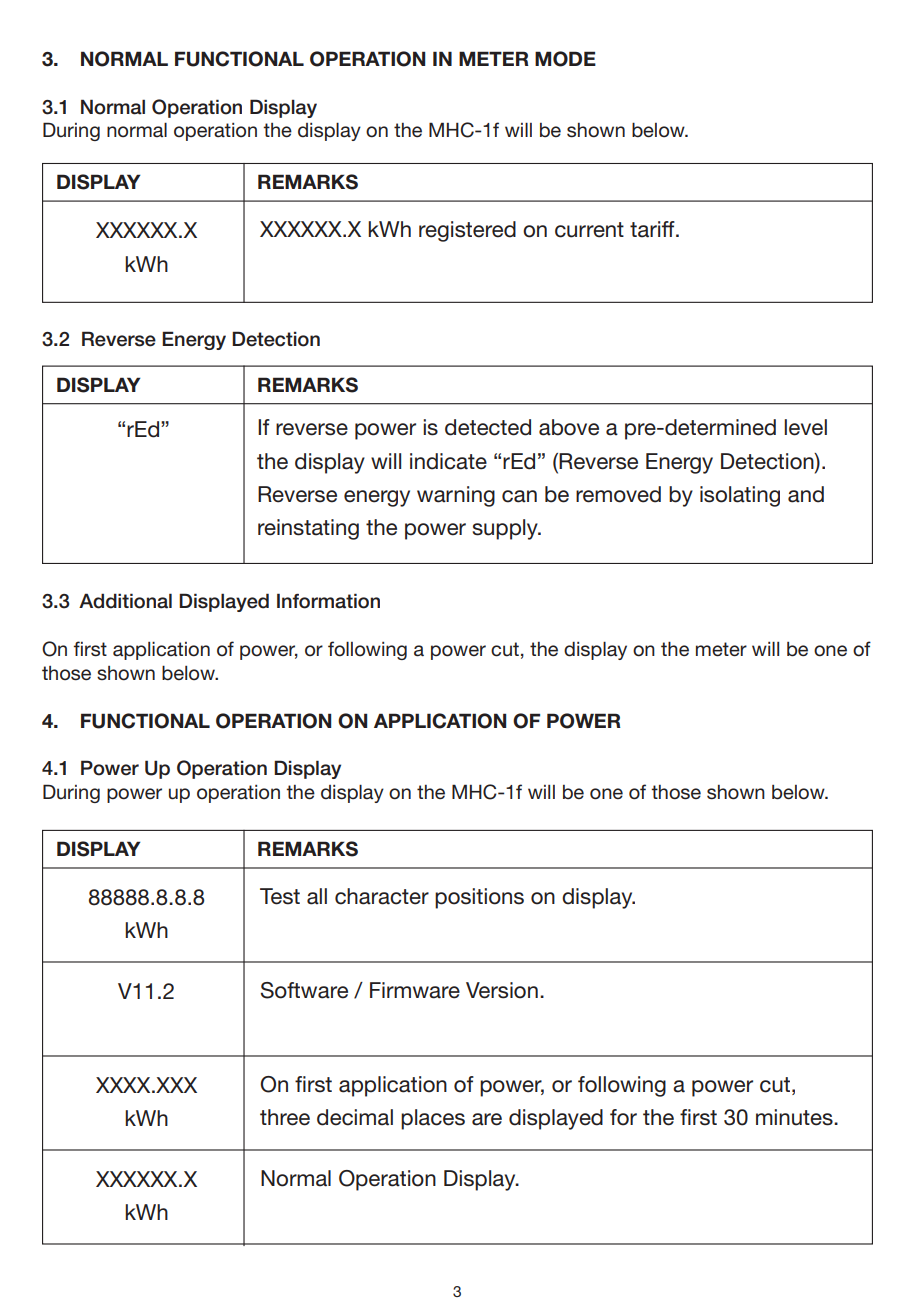 Image resolution: width=915 pixels, height=1316 pixels. Describe the element at coordinates (506, 529) in the document. I see `supply` at that location.
